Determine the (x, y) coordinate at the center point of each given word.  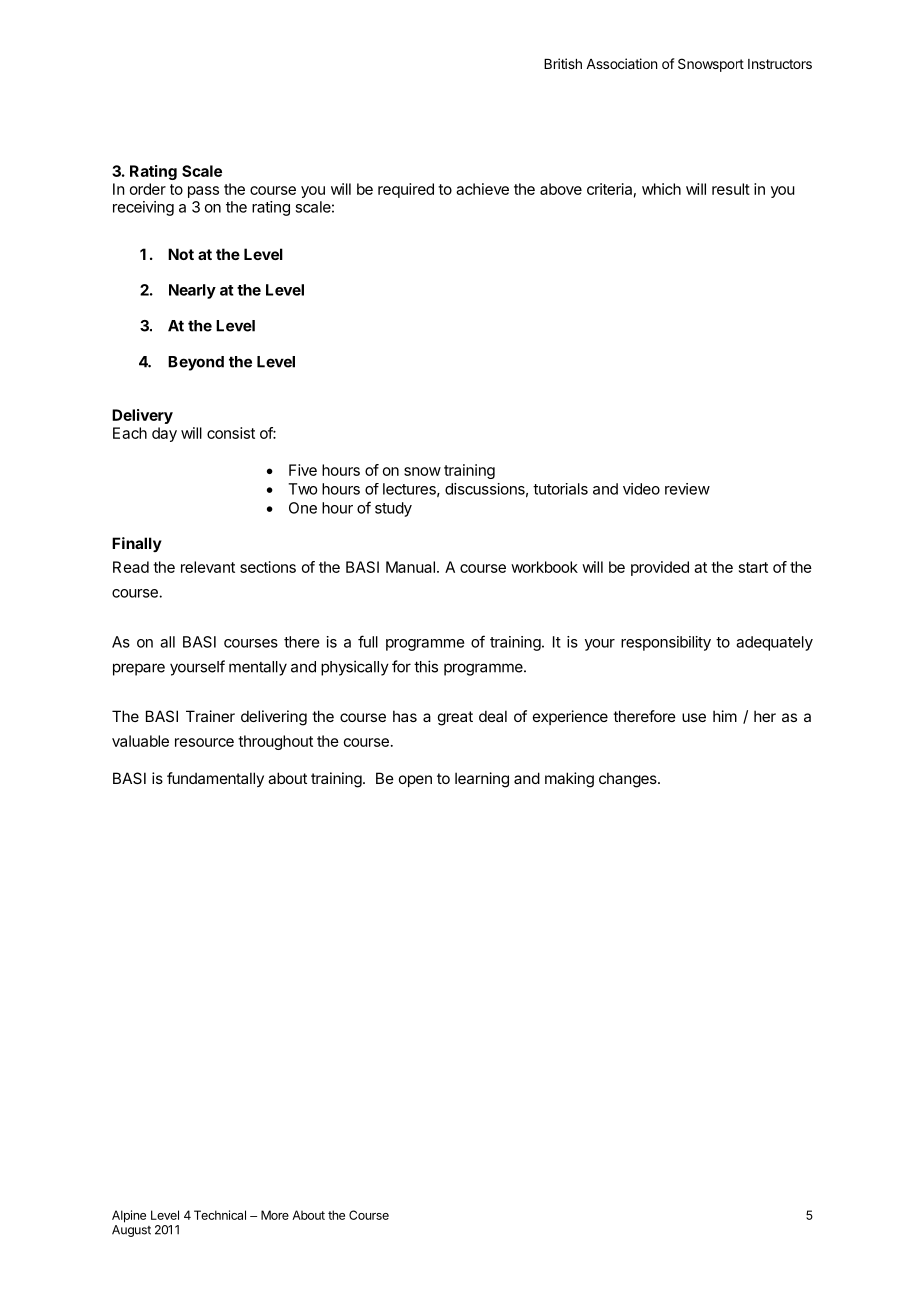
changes (629, 780)
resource (204, 742)
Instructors (780, 64)
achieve (482, 189)
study (393, 509)
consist (231, 433)
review (687, 489)
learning (482, 780)
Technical (220, 1215)
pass (203, 192)
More (275, 1215)
